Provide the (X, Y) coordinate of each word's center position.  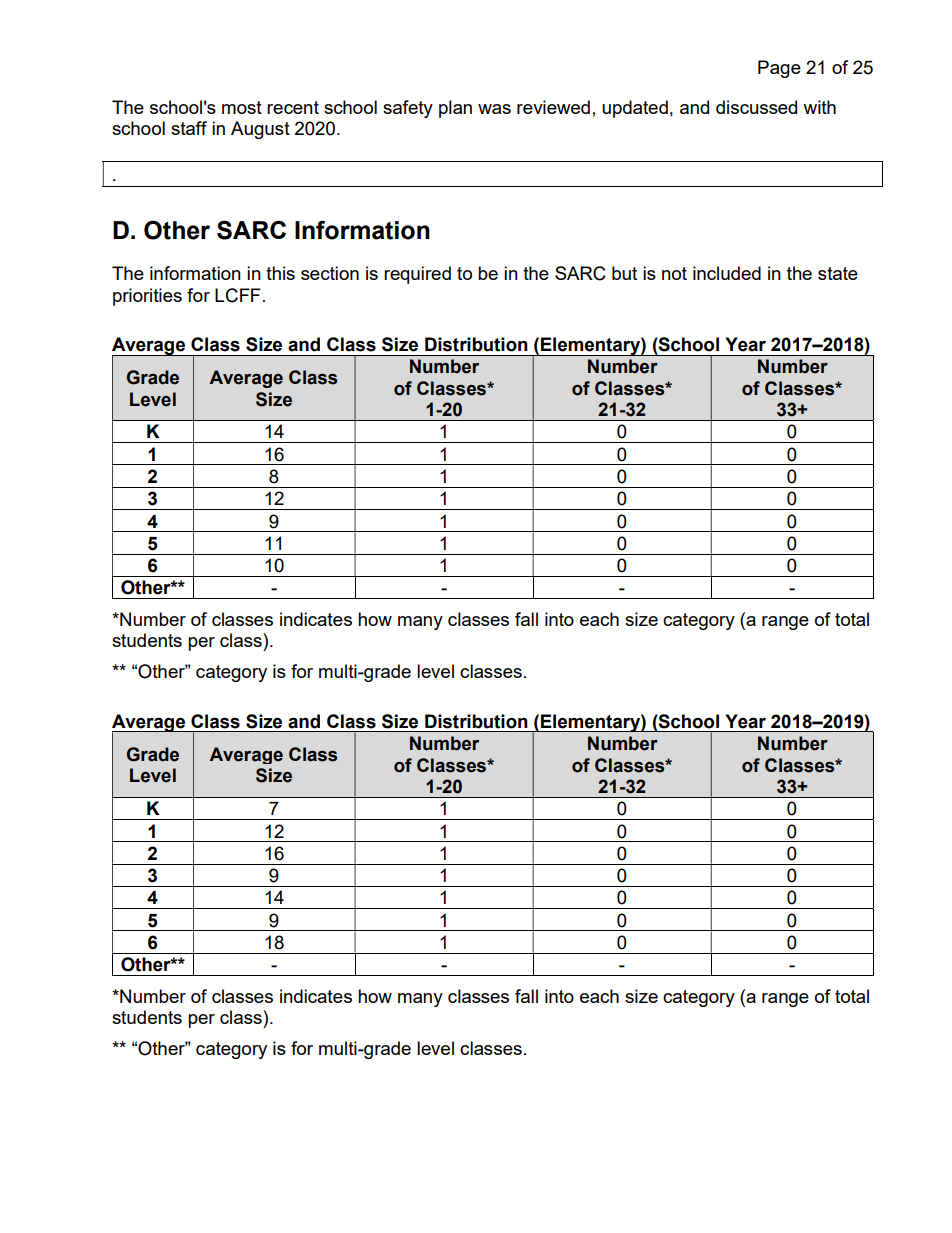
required (417, 275)
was (494, 109)
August (260, 130)
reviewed (553, 107)
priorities (147, 297)
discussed (756, 107)
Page (779, 69)
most (242, 107)
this (280, 273)
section (330, 273)
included (727, 273)
